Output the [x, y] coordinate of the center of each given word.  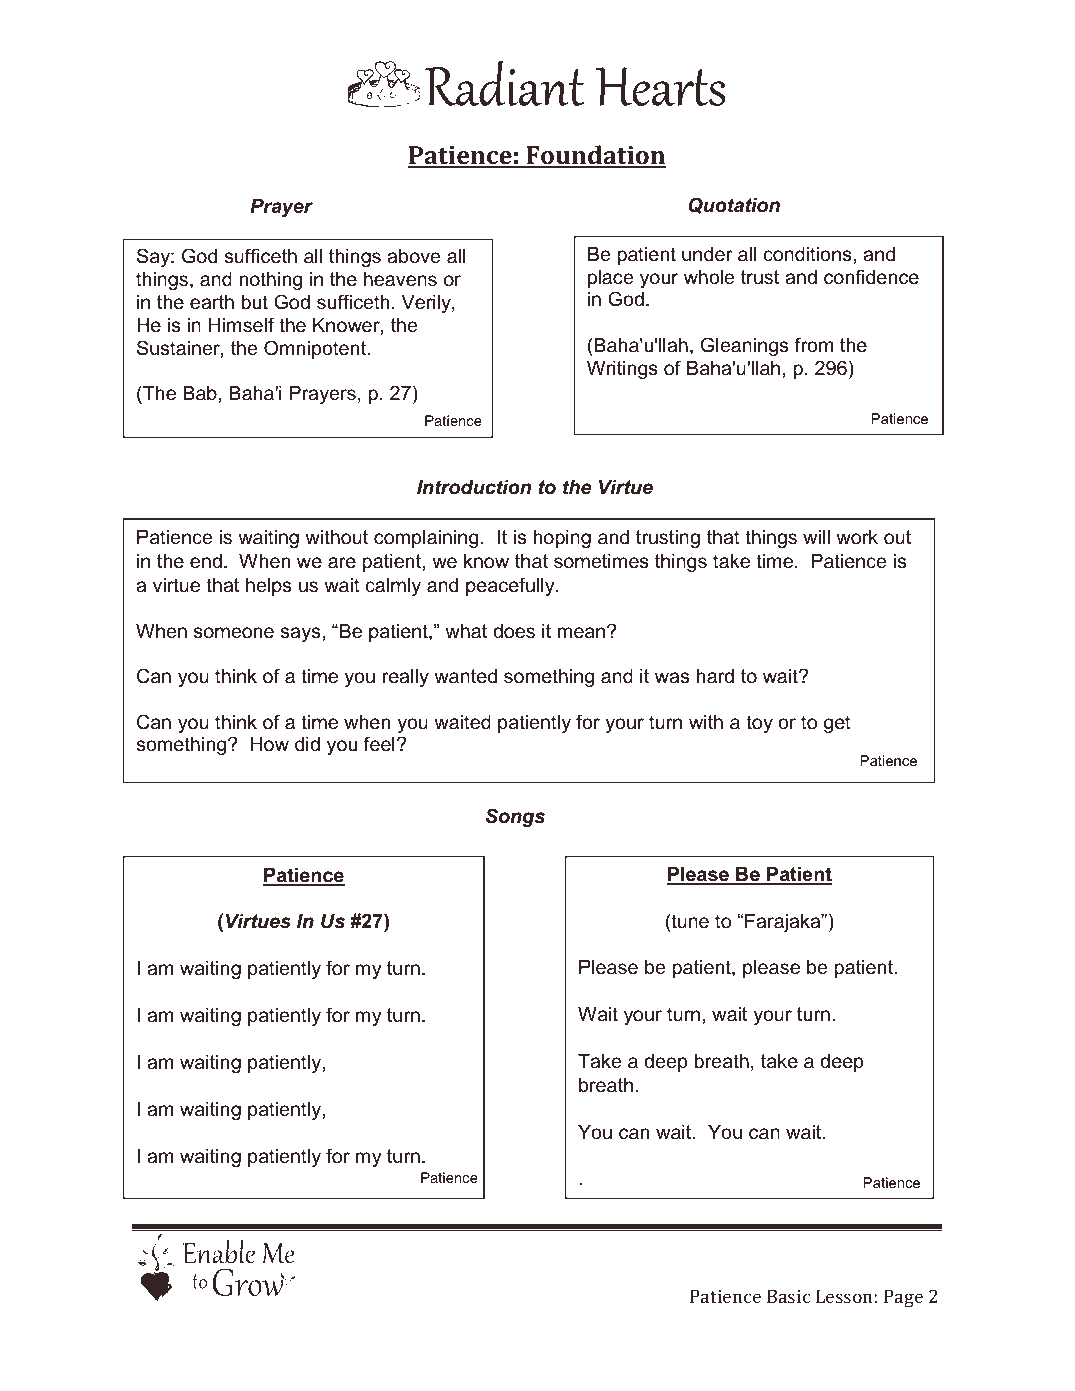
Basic [788, 1296]
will [816, 537]
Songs [515, 817]
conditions [809, 254]
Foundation [595, 156]
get [837, 724]
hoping [562, 539]
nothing [270, 281]
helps [268, 587]
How [270, 744]
